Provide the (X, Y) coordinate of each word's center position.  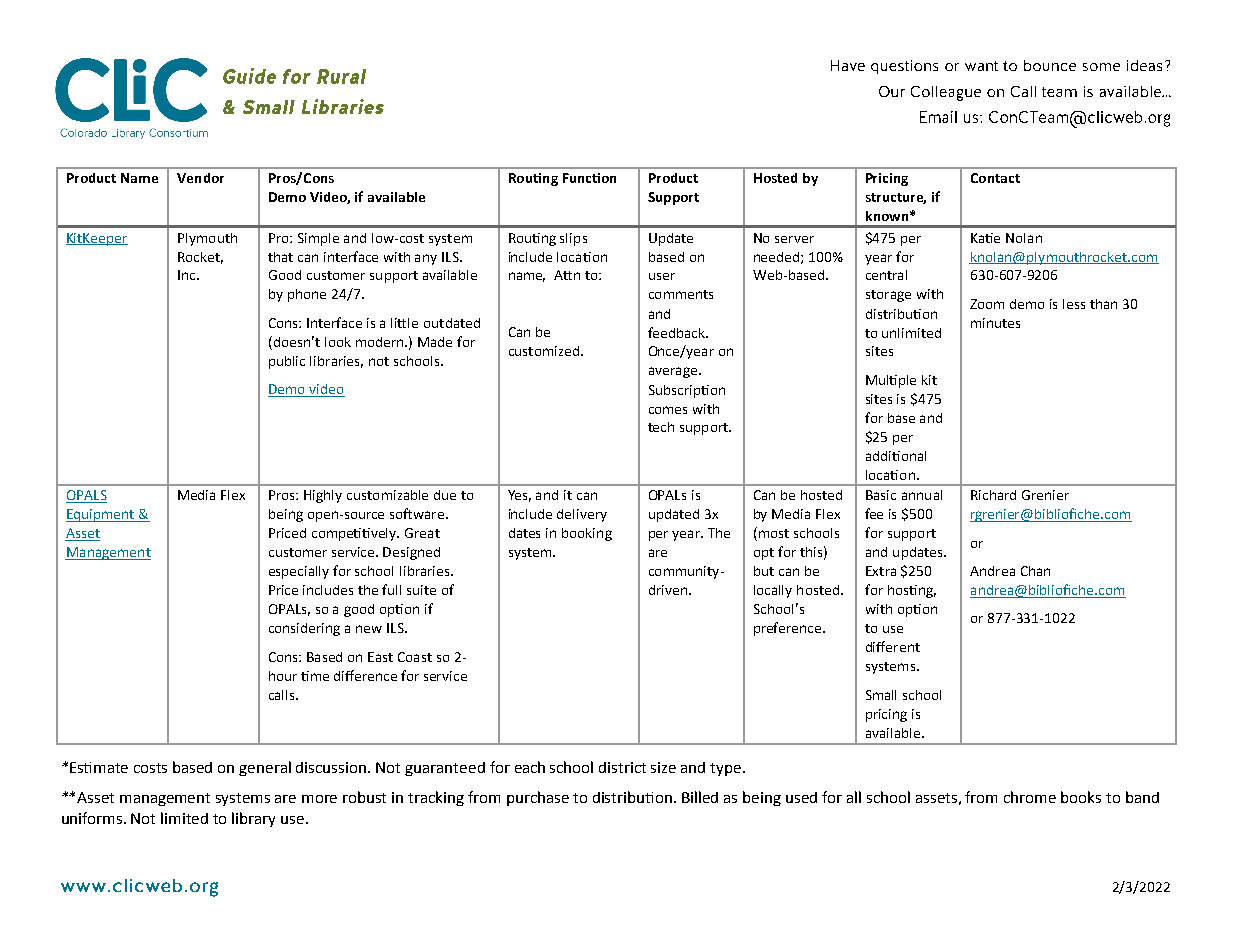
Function (589, 178)
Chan (1035, 571)
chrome (1030, 797)
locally (773, 591)
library (253, 819)
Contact (995, 178)
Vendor (200, 178)
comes (668, 410)
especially (299, 572)
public (287, 362)
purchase (538, 798)
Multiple (891, 381)
